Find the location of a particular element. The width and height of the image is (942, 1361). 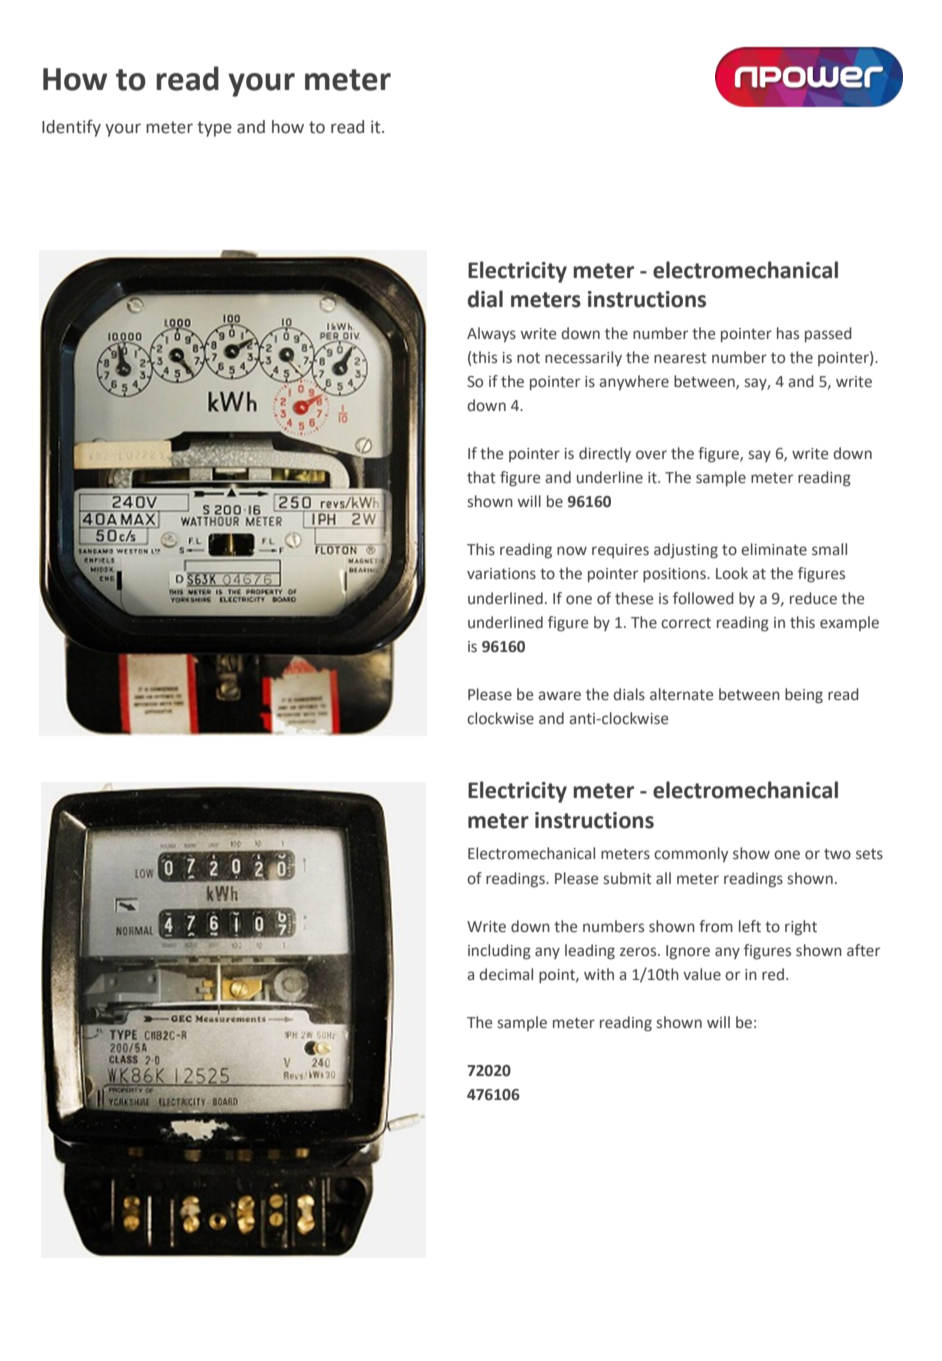

Always is located at coordinates (491, 334).
